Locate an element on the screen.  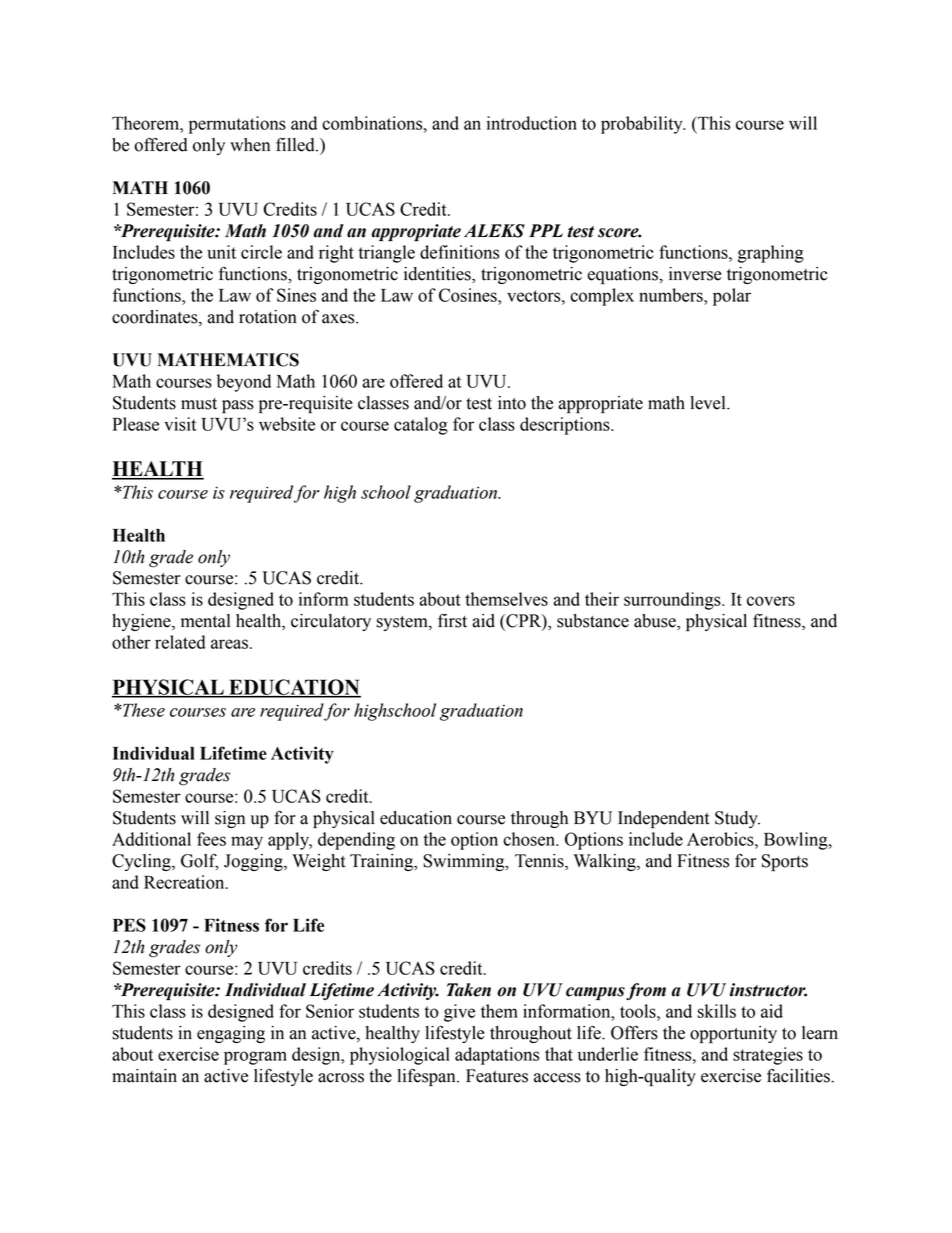
chosen is located at coordinates (530, 839).
